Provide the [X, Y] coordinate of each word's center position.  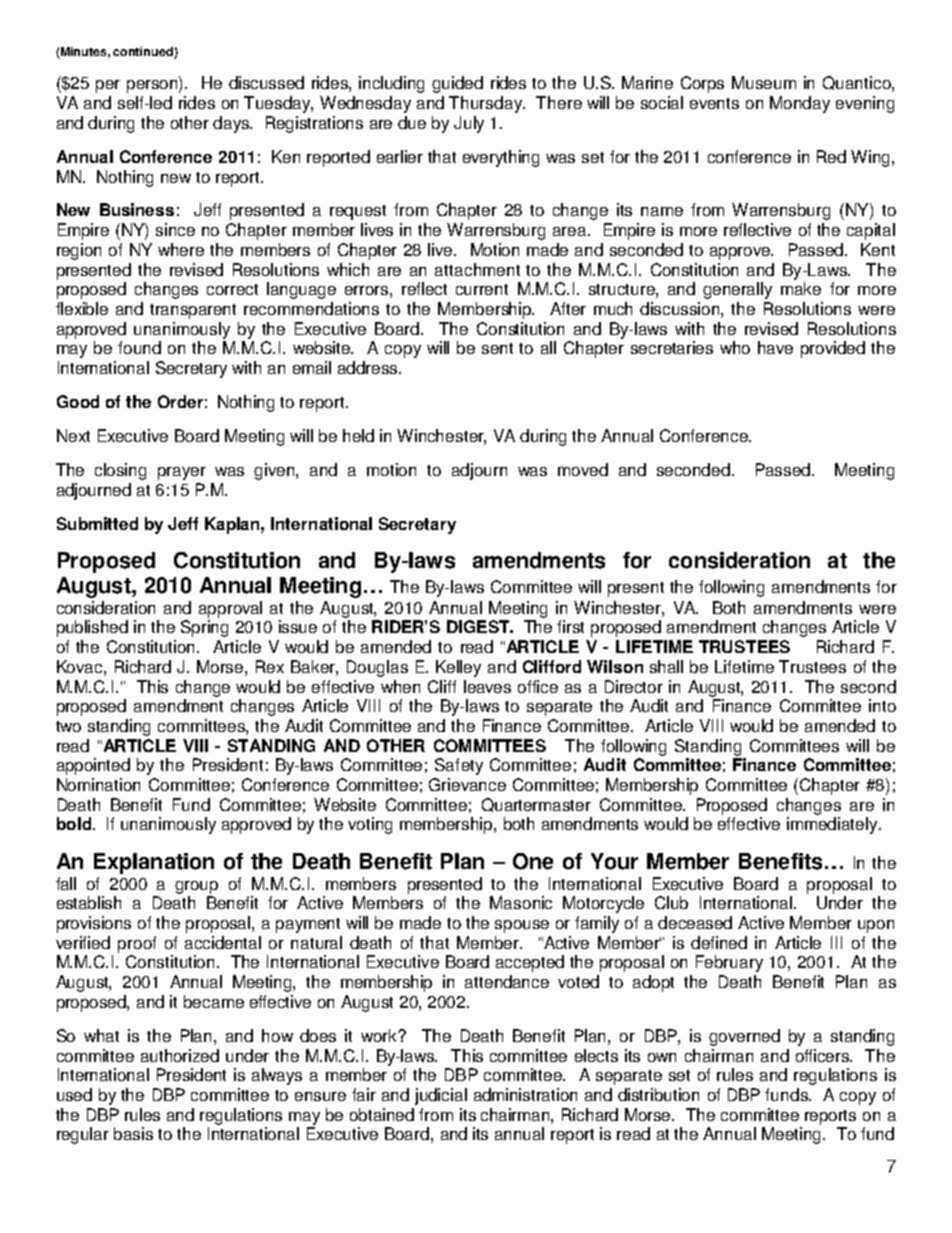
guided [457, 84]
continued [144, 53]
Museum [764, 82]
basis [133, 1133]
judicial [441, 1096]
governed [744, 1037]
